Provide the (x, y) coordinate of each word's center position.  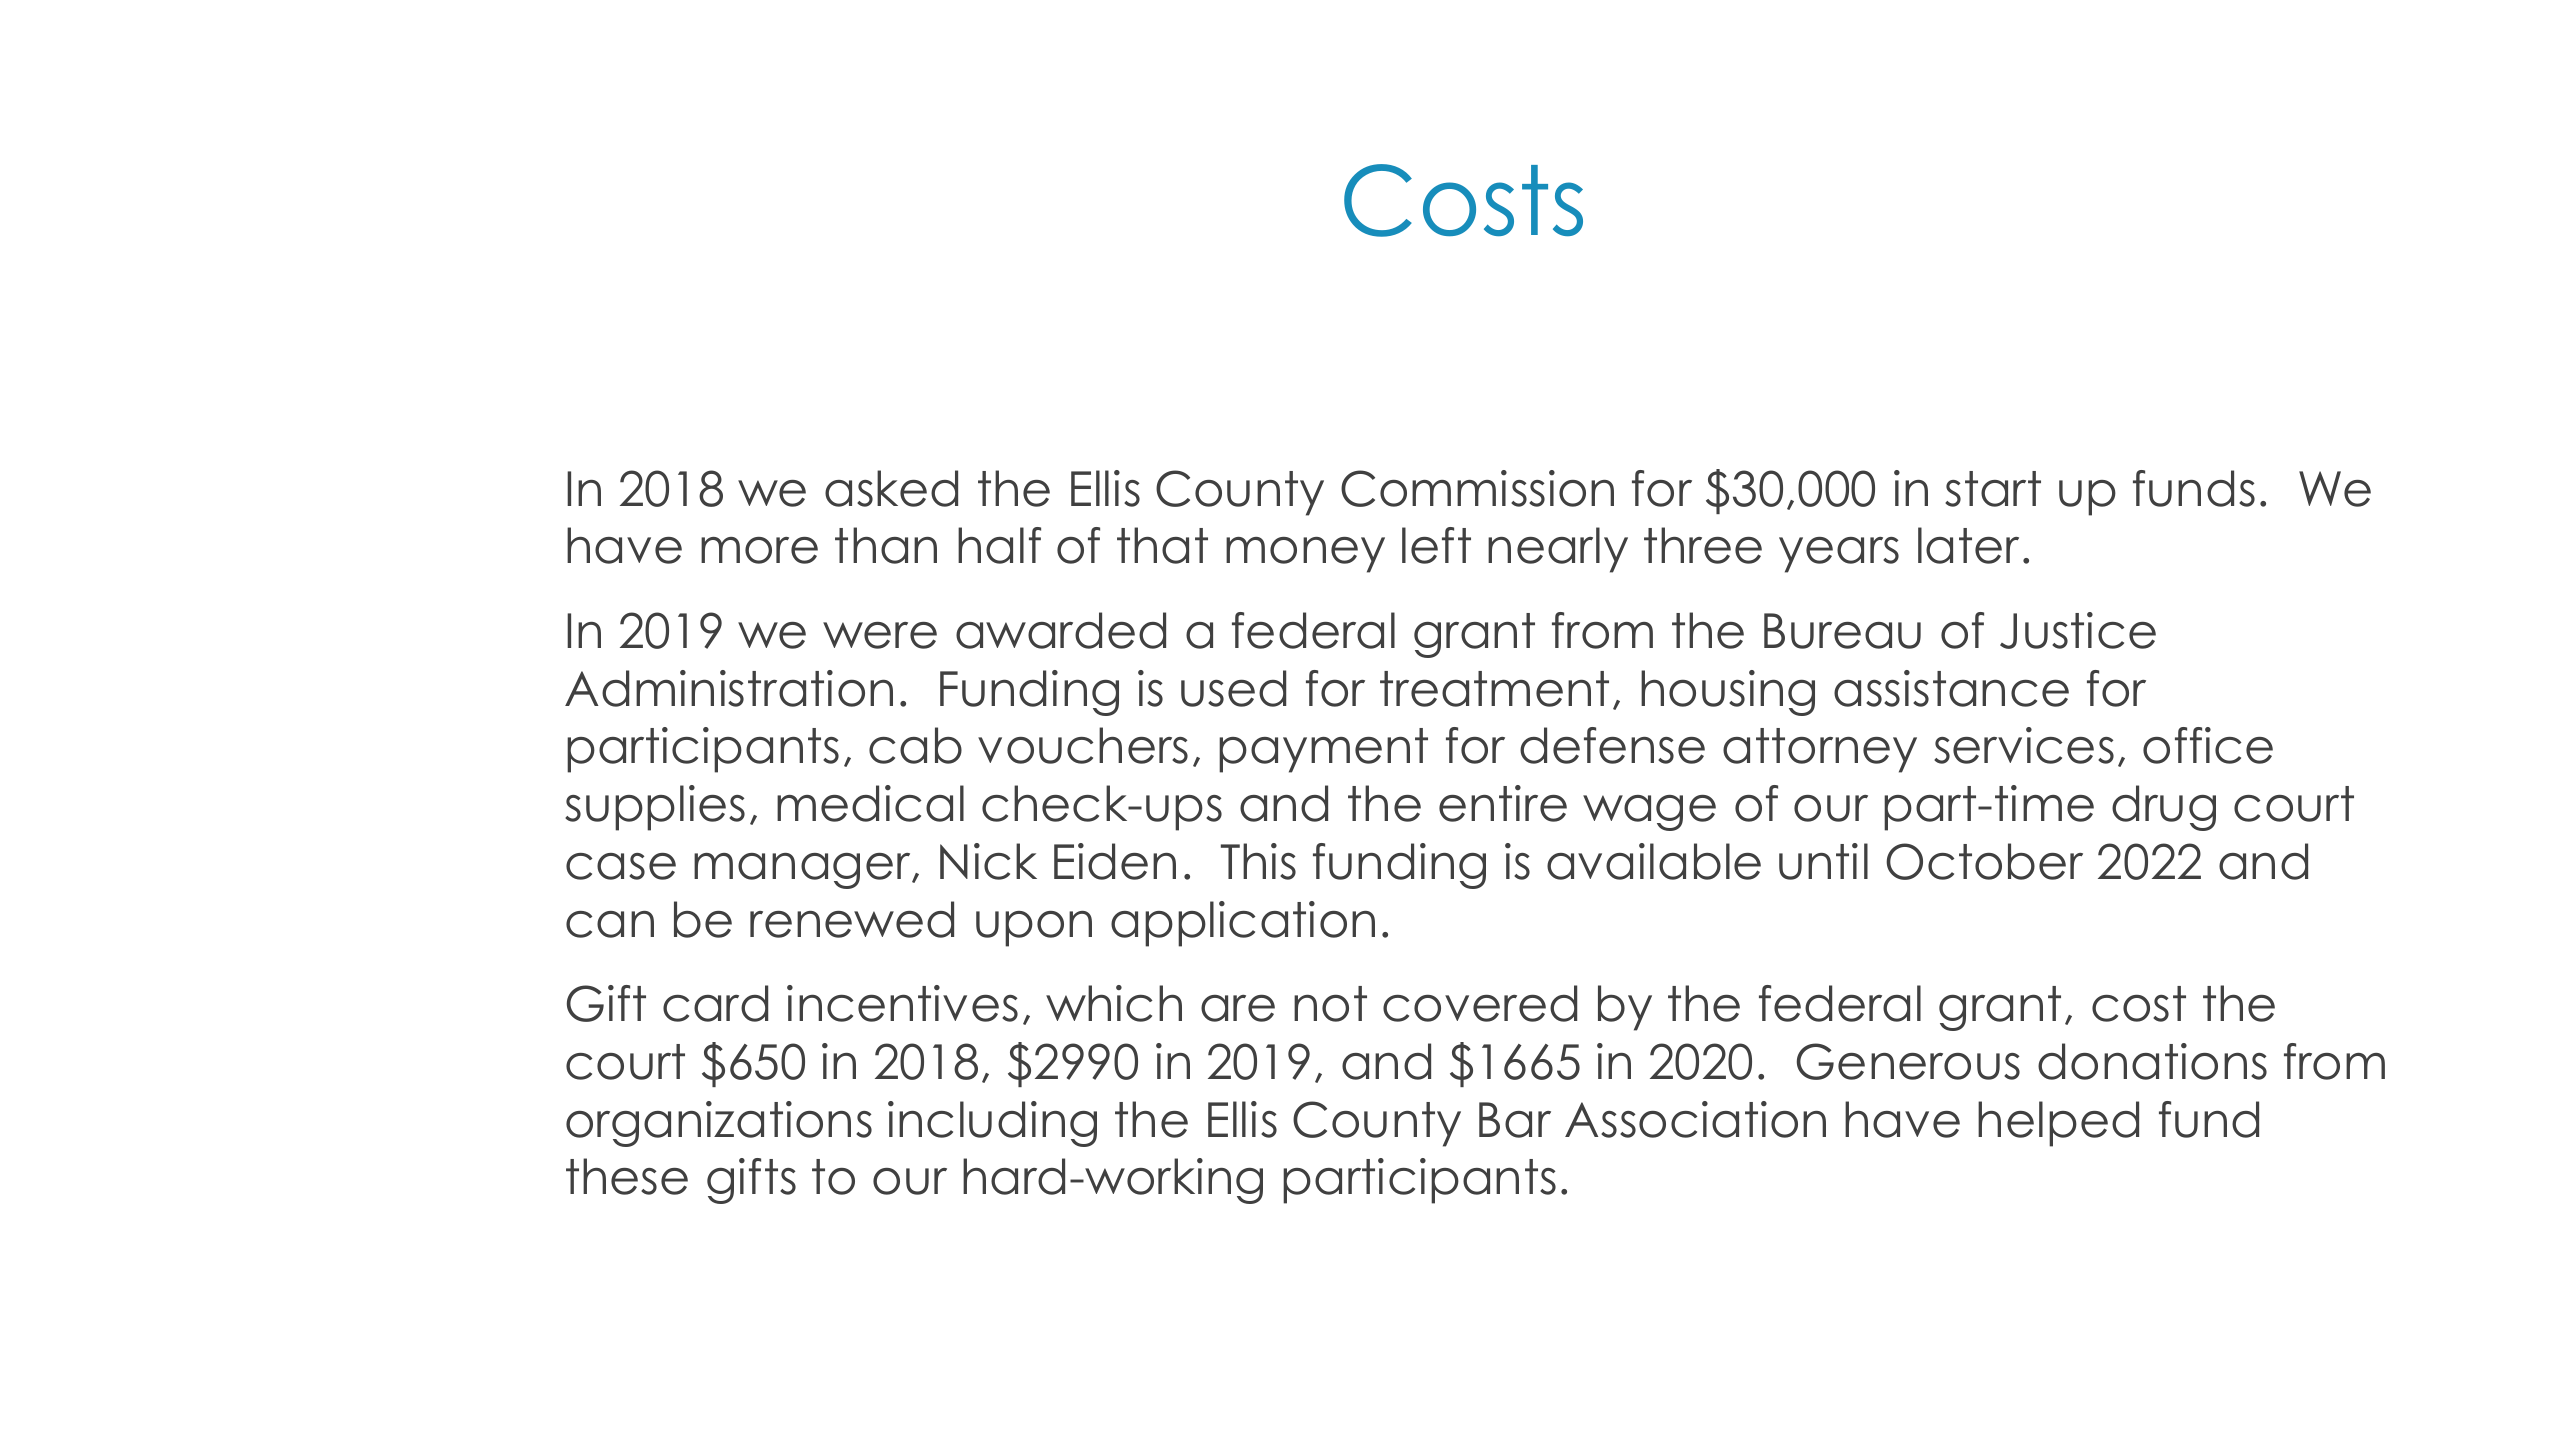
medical (870, 803)
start (1993, 489)
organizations (719, 1124)
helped (2058, 1124)
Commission (1477, 488)
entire (1503, 803)
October (1984, 861)
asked (891, 488)
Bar (1515, 1120)
